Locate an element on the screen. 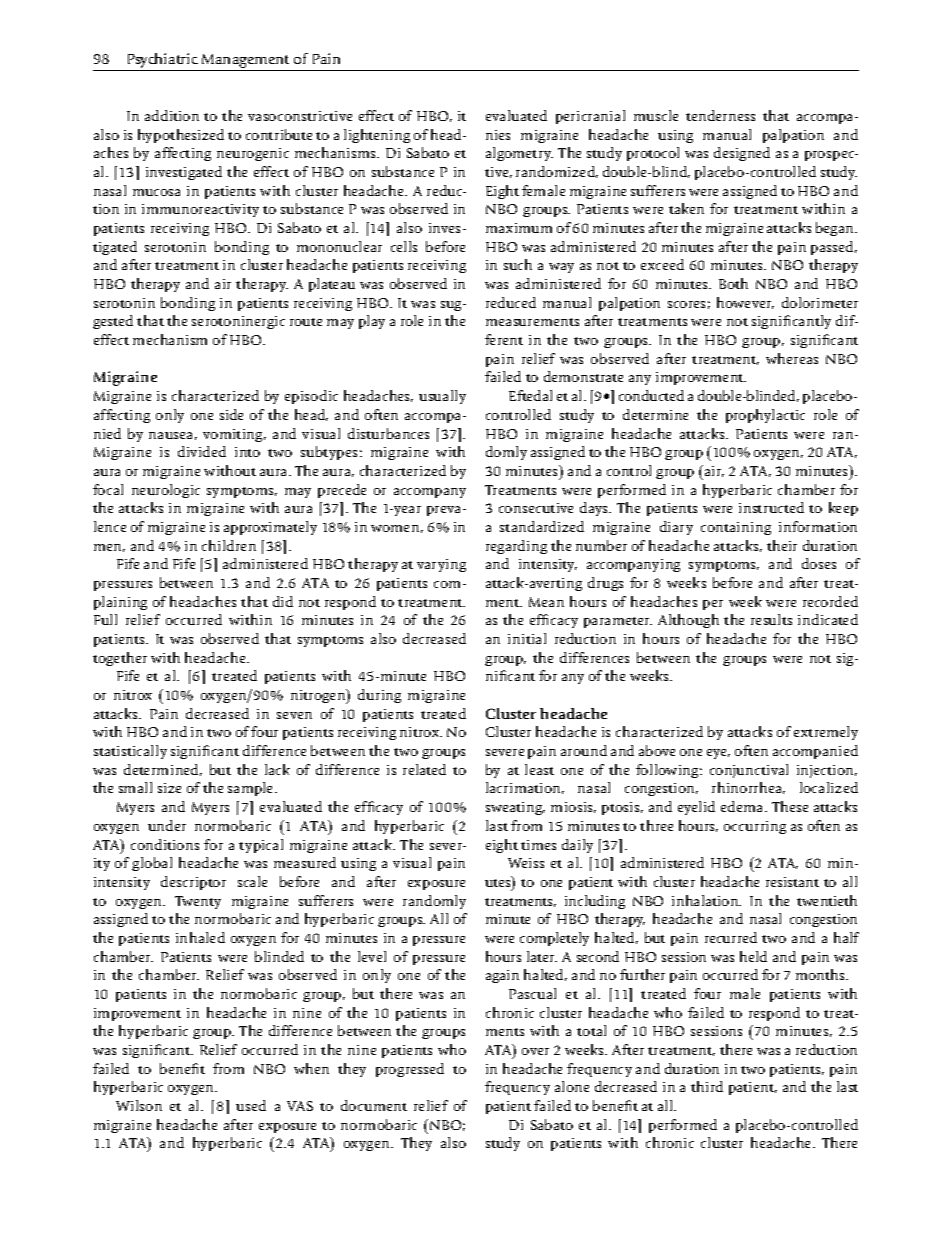 Image resolution: width=952 pixels, height=1233 pixels. occurring is located at coordinates (755, 827).
